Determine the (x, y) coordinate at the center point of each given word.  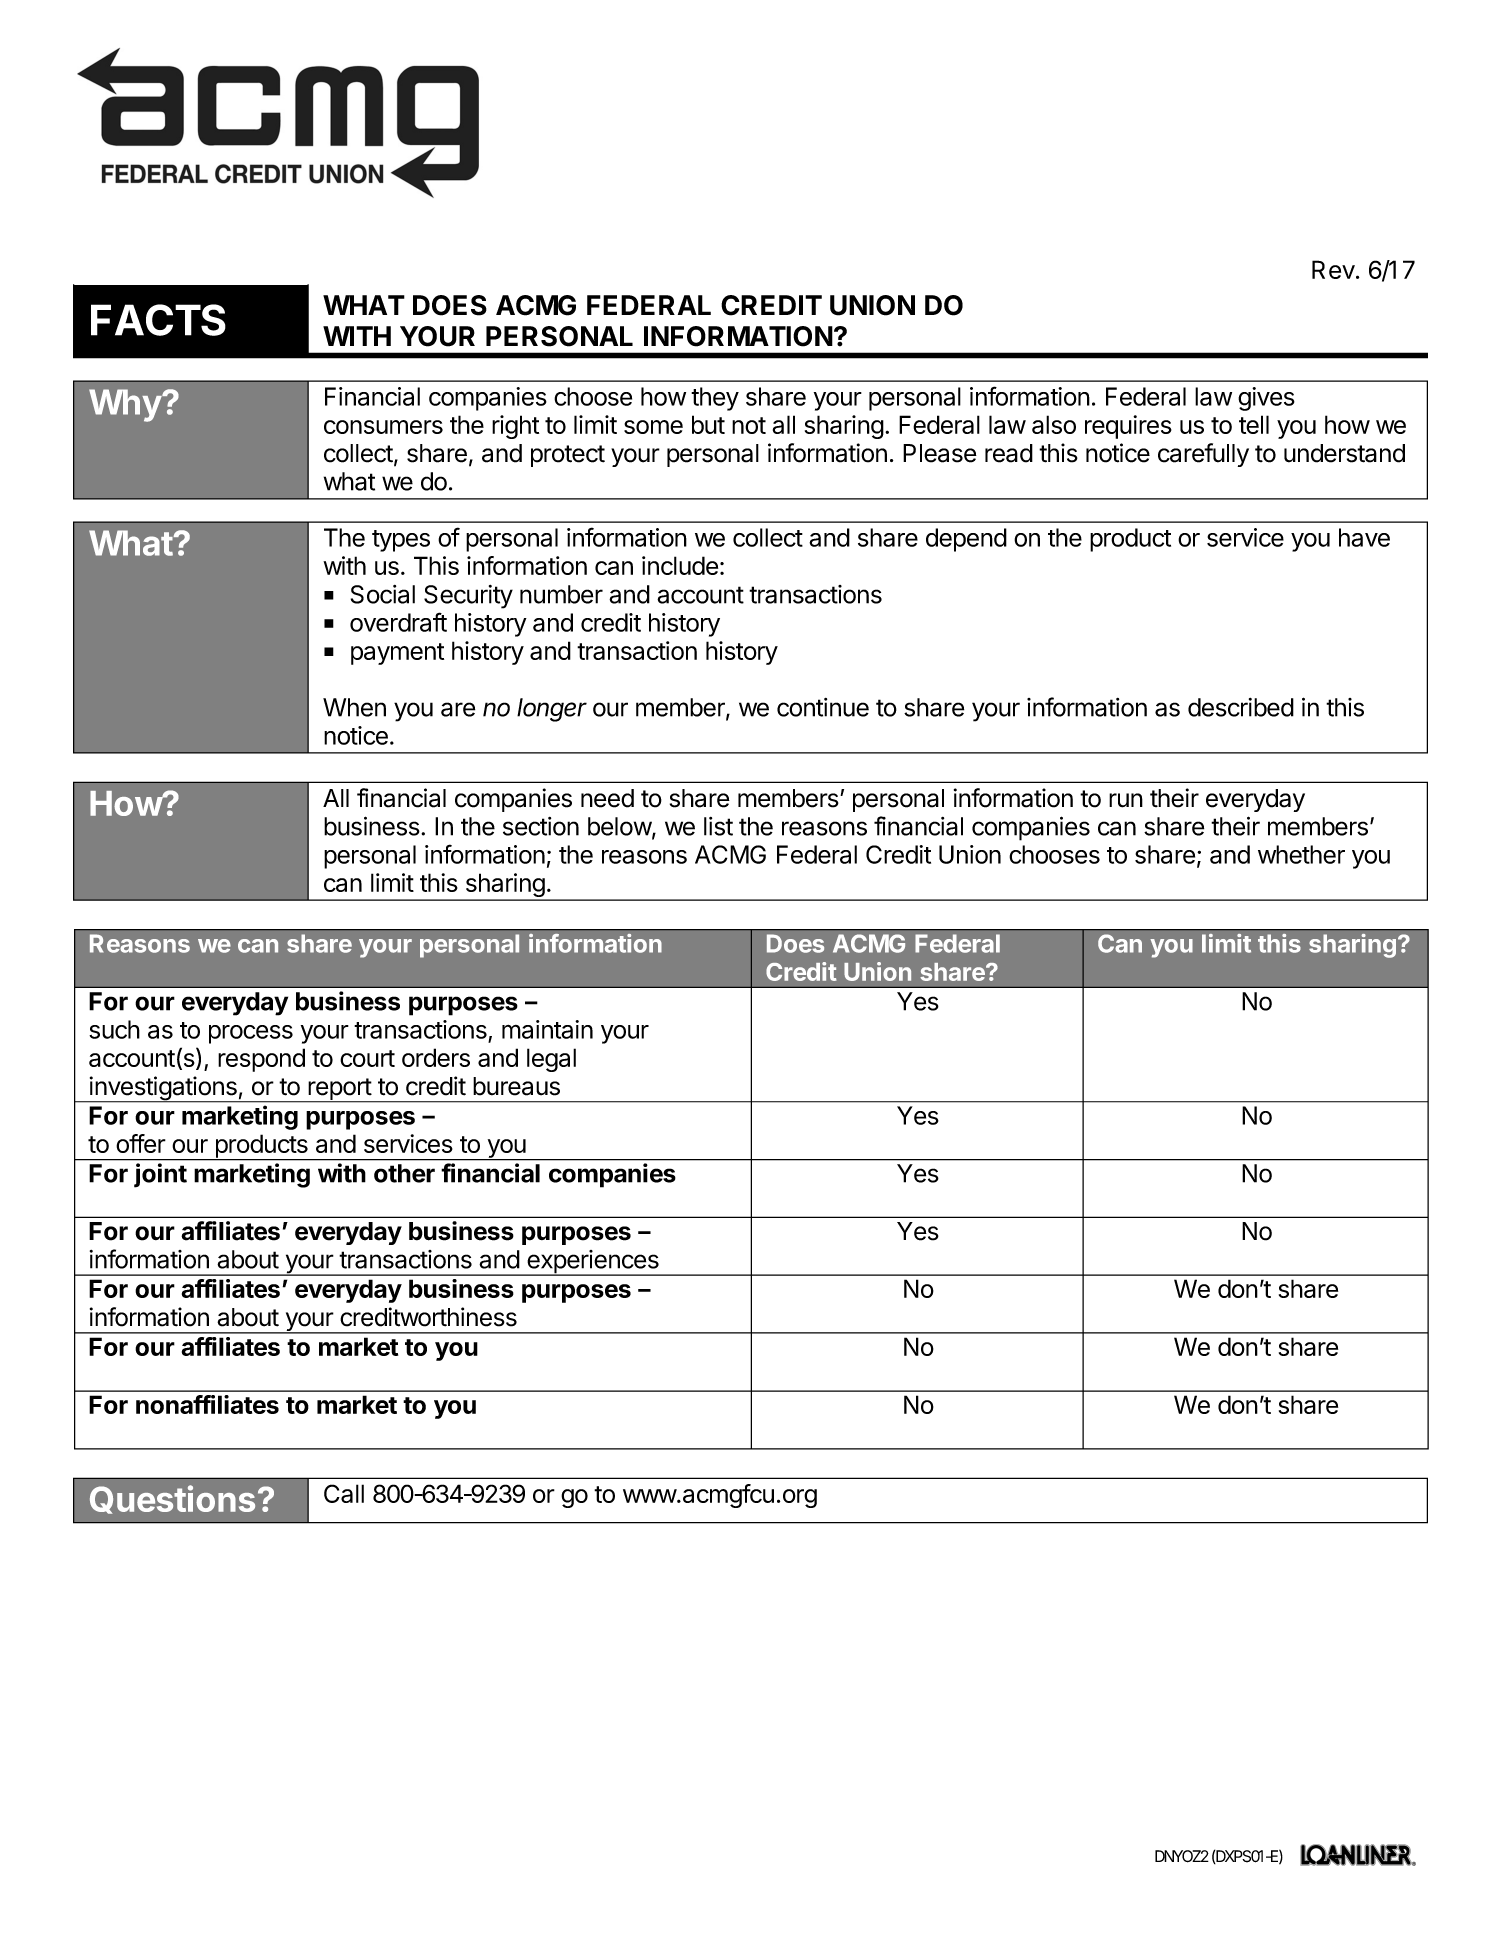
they (715, 399)
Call (344, 1493)
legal (551, 1060)
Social (383, 594)
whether (1301, 854)
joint (160, 1175)
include (680, 565)
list (718, 826)
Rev (1333, 269)
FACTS (158, 320)
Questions (172, 1499)
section (541, 826)
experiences (593, 1263)
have (1364, 537)
